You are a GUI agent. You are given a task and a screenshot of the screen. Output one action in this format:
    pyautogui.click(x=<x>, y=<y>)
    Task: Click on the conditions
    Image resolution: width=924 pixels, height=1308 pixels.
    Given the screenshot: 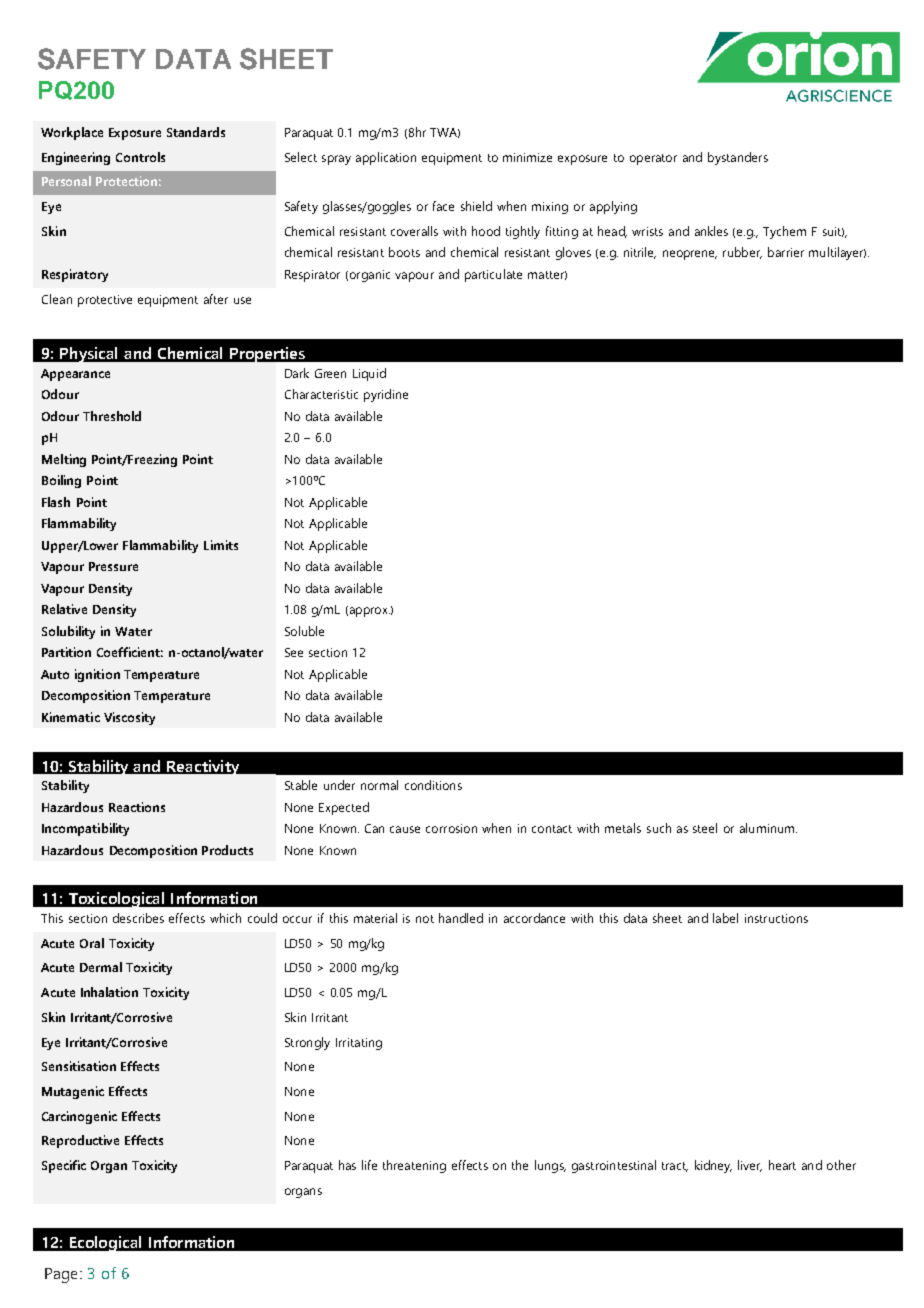 What is the action you would take?
    pyautogui.click(x=433, y=785)
